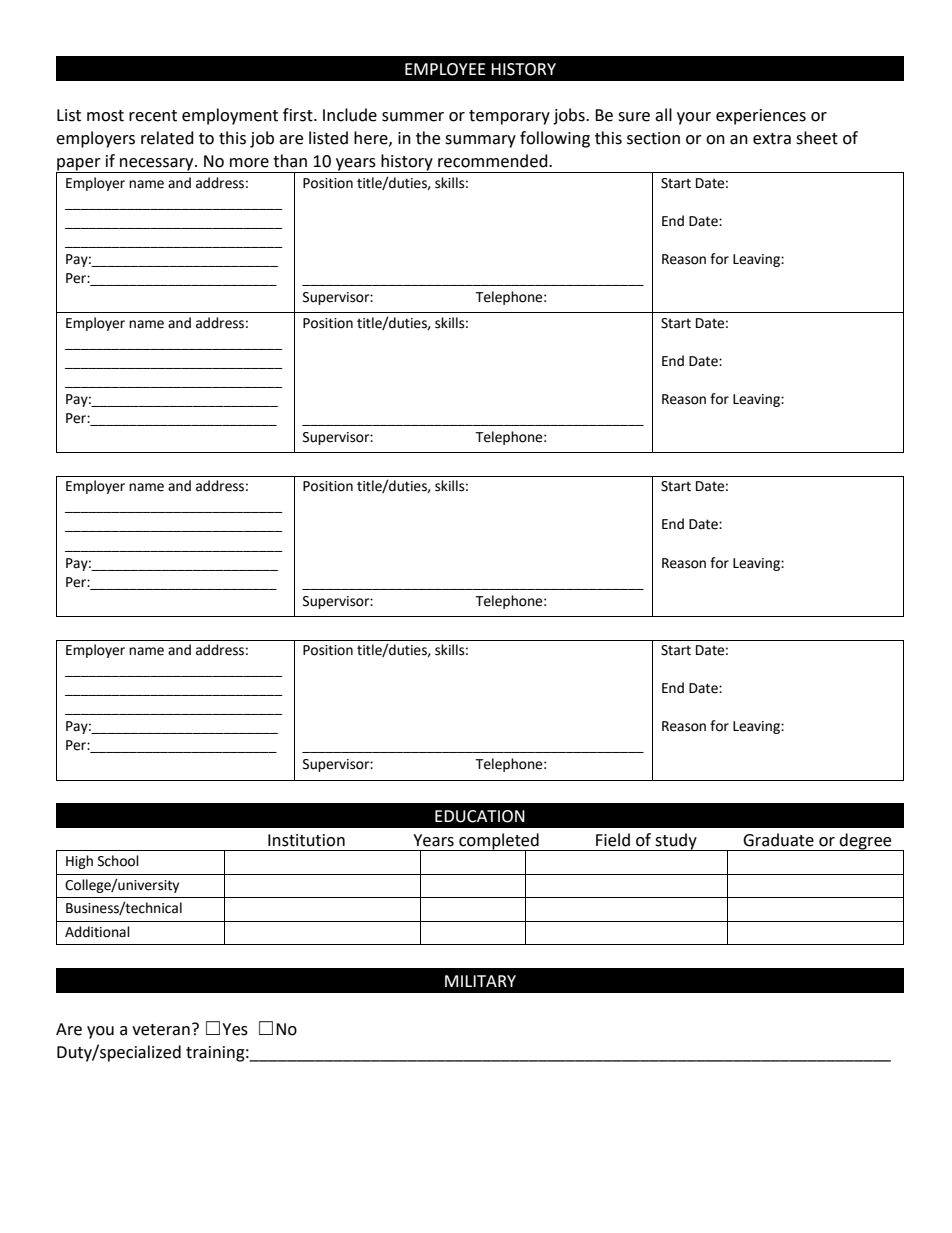  What do you see at coordinates (153, 116) in the image?
I see `recent` at bounding box center [153, 116].
